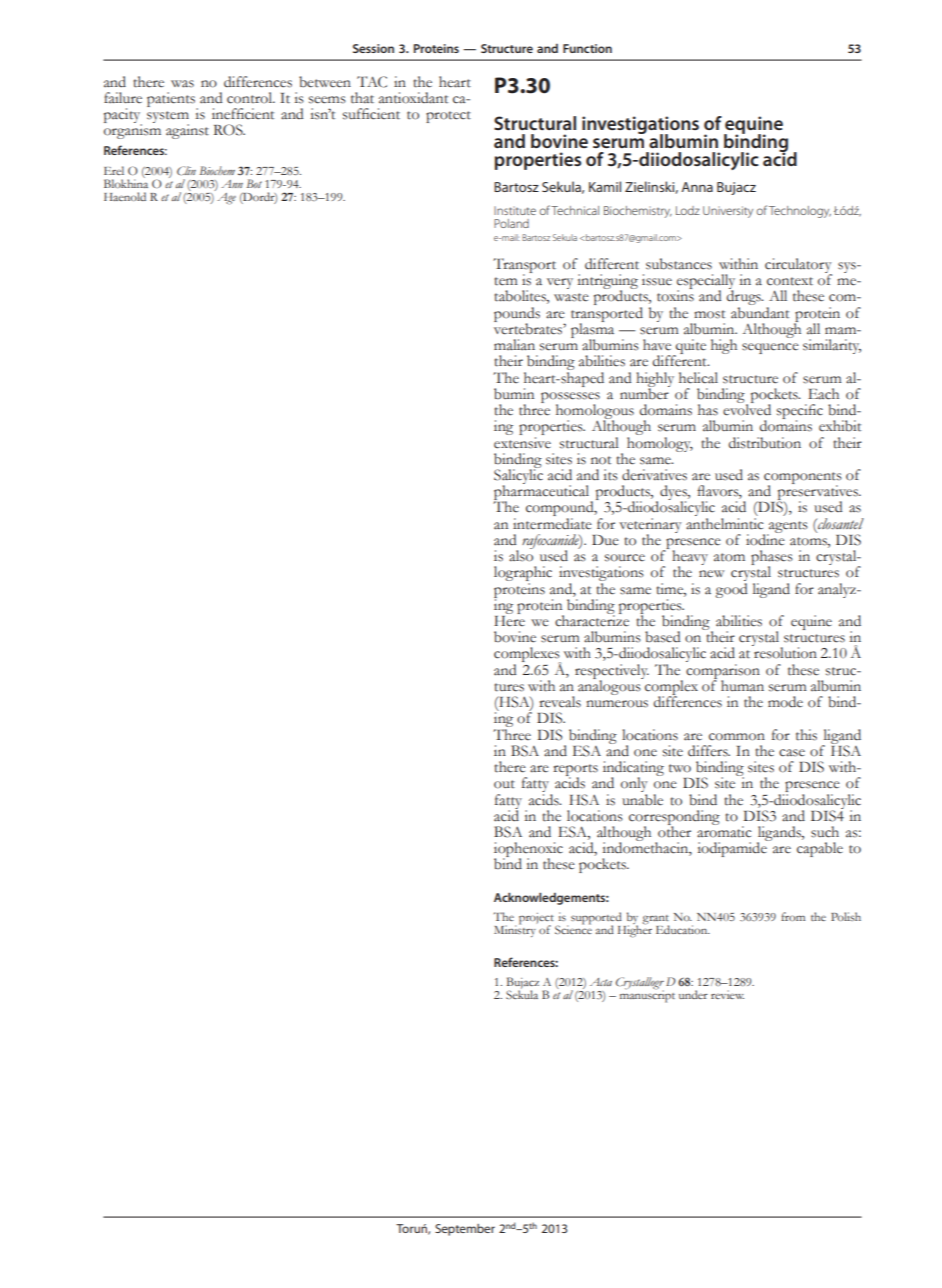 The width and height of the screenshot is (942, 1288). What do you see at coordinates (254, 183) in the screenshot?
I see `Bot` at bounding box center [254, 183].
